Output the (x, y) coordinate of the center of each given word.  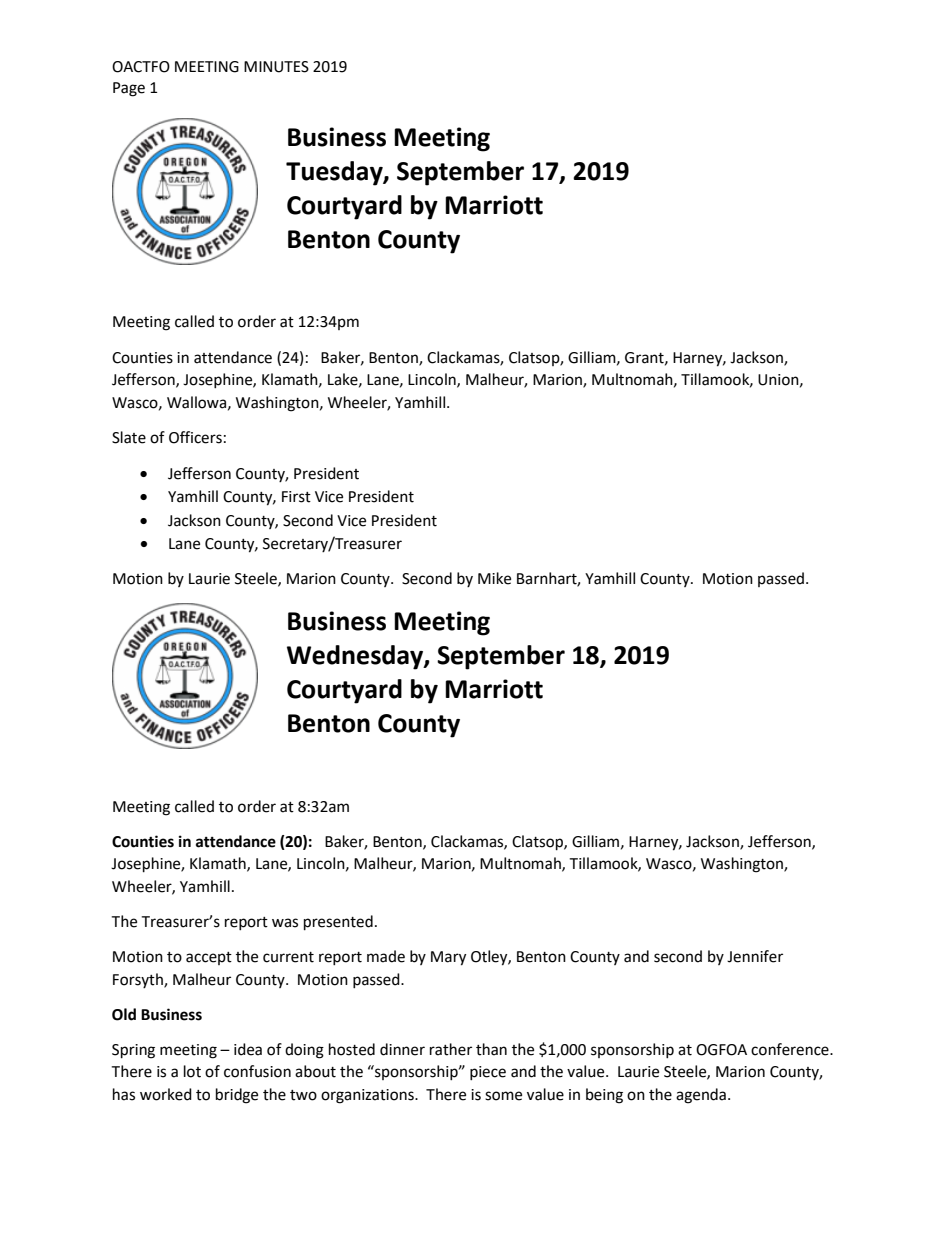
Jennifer (755, 956)
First (296, 497)
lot (192, 1071)
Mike (494, 578)
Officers (195, 437)
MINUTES (276, 67)
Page (129, 89)
